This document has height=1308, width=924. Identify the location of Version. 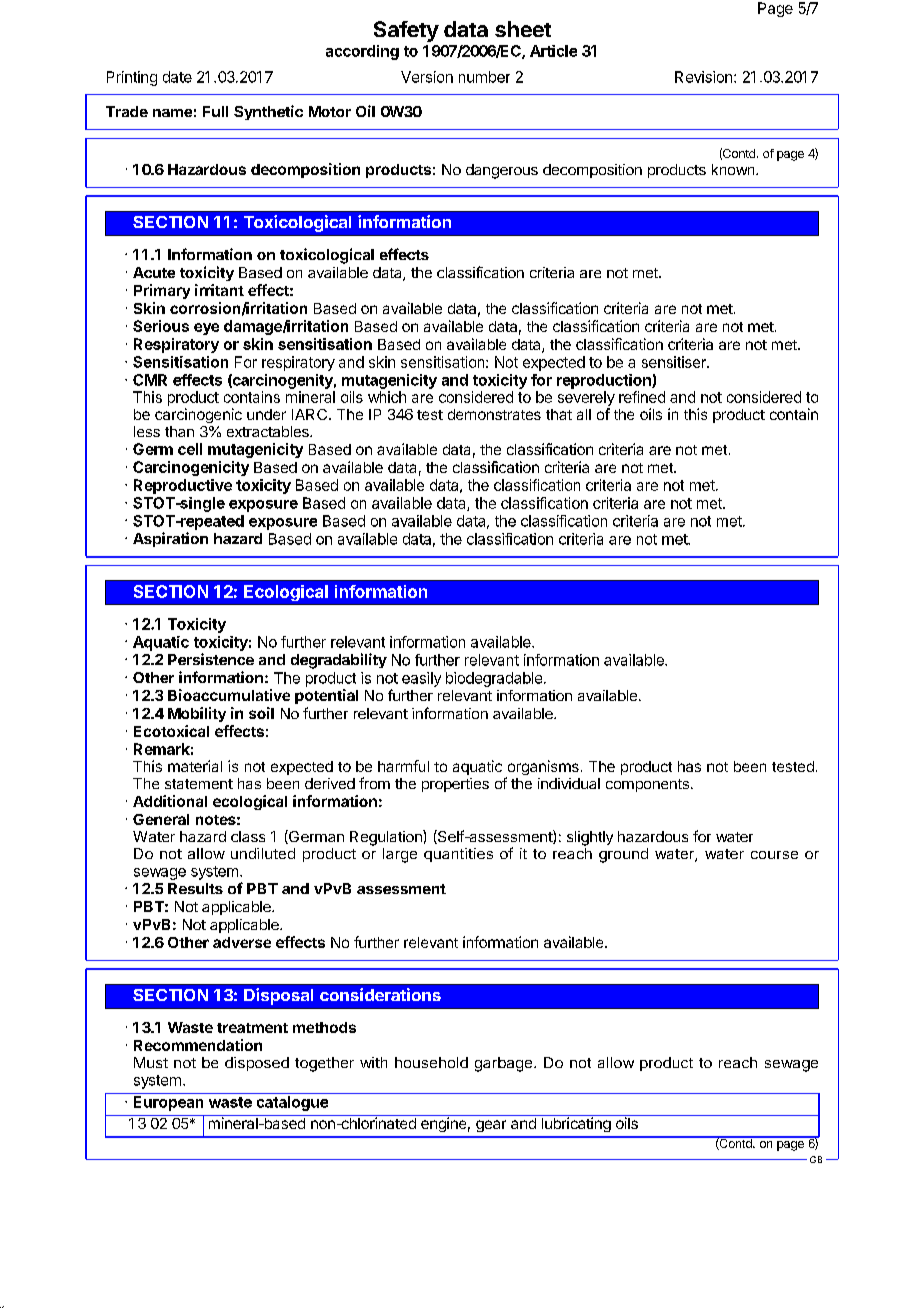
(427, 77).
